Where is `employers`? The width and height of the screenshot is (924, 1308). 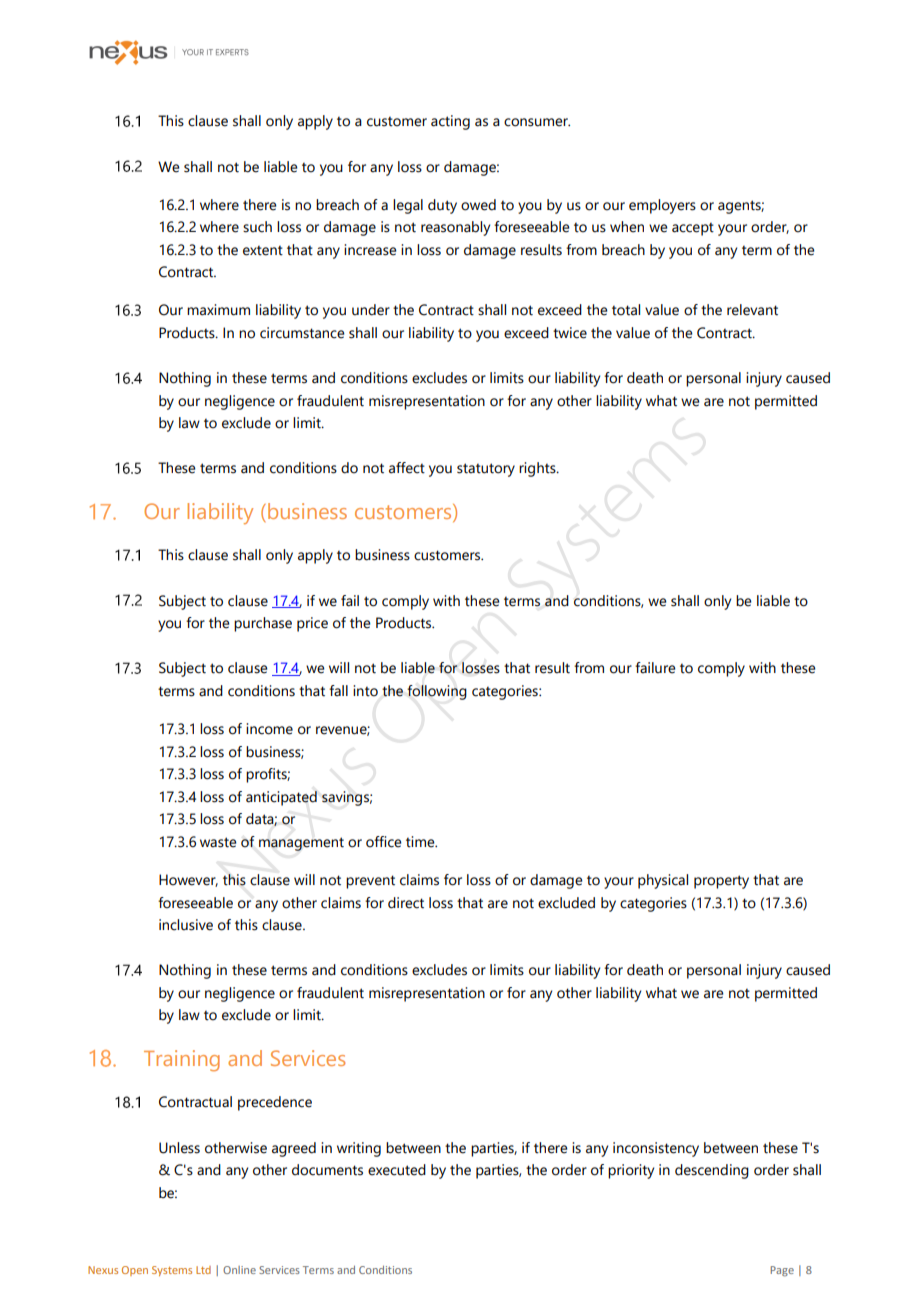 employers is located at coordinates (662, 206).
